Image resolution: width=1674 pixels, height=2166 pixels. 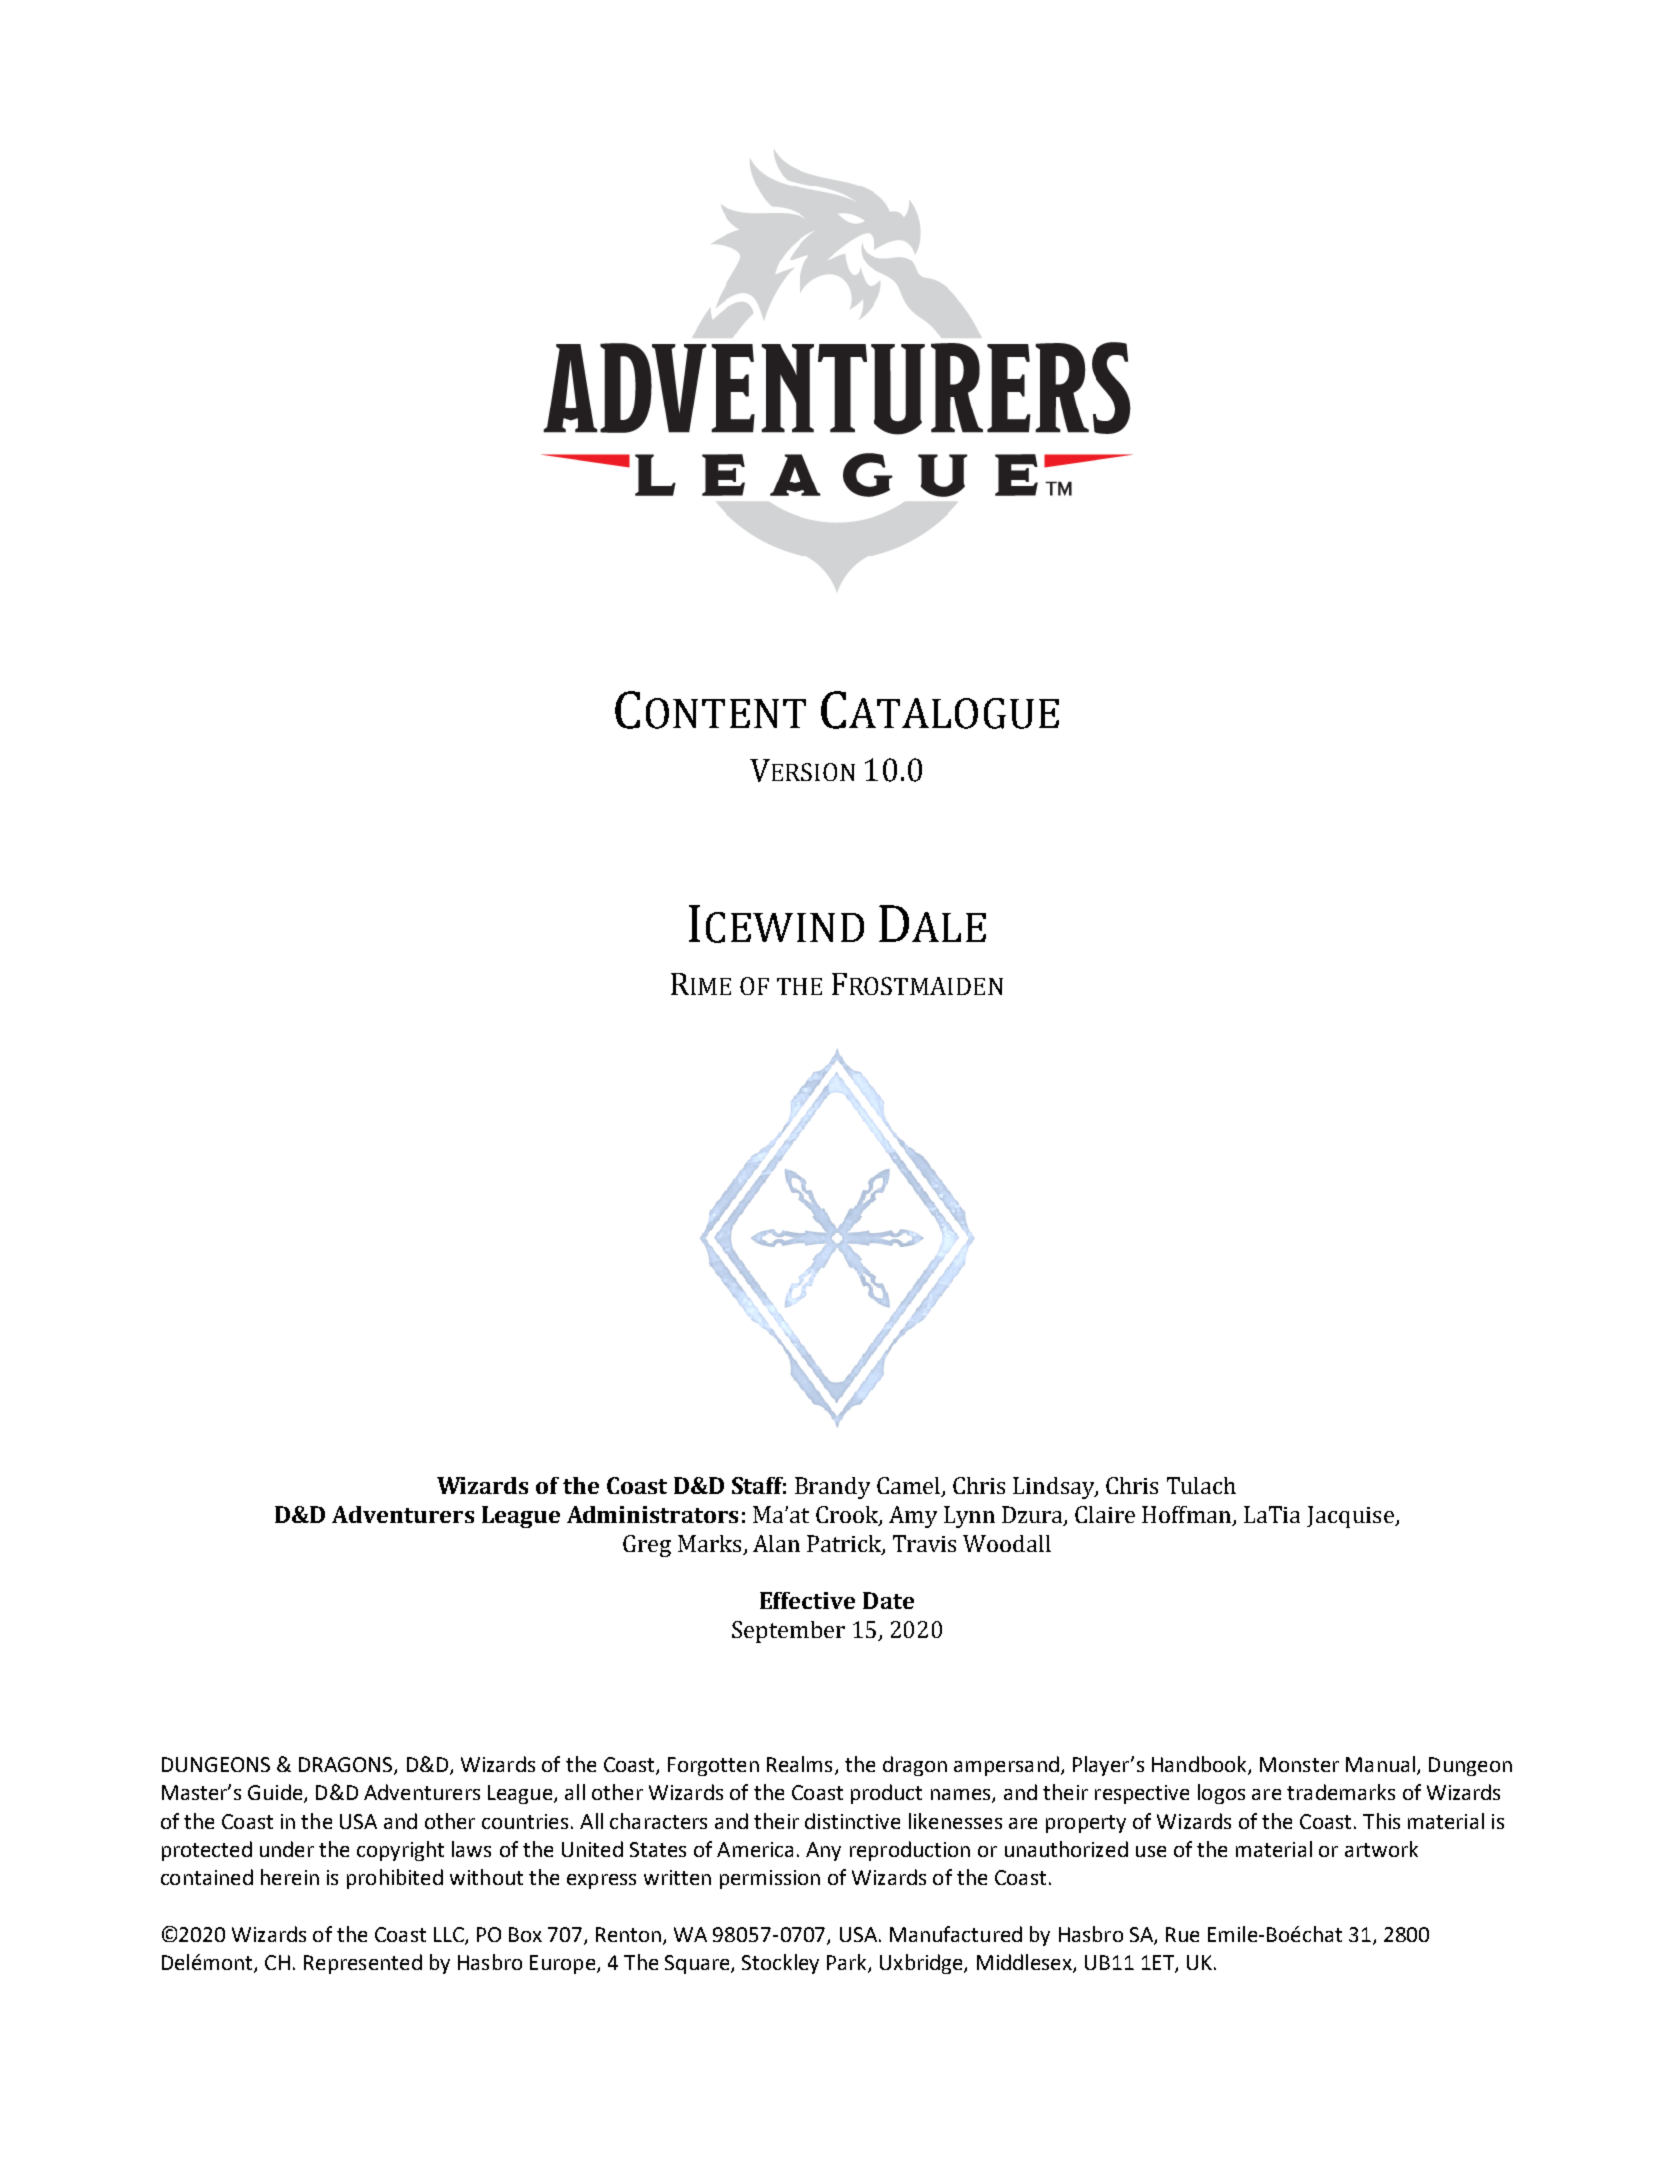 I want to click on Administrators, so click(x=652, y=1514).
